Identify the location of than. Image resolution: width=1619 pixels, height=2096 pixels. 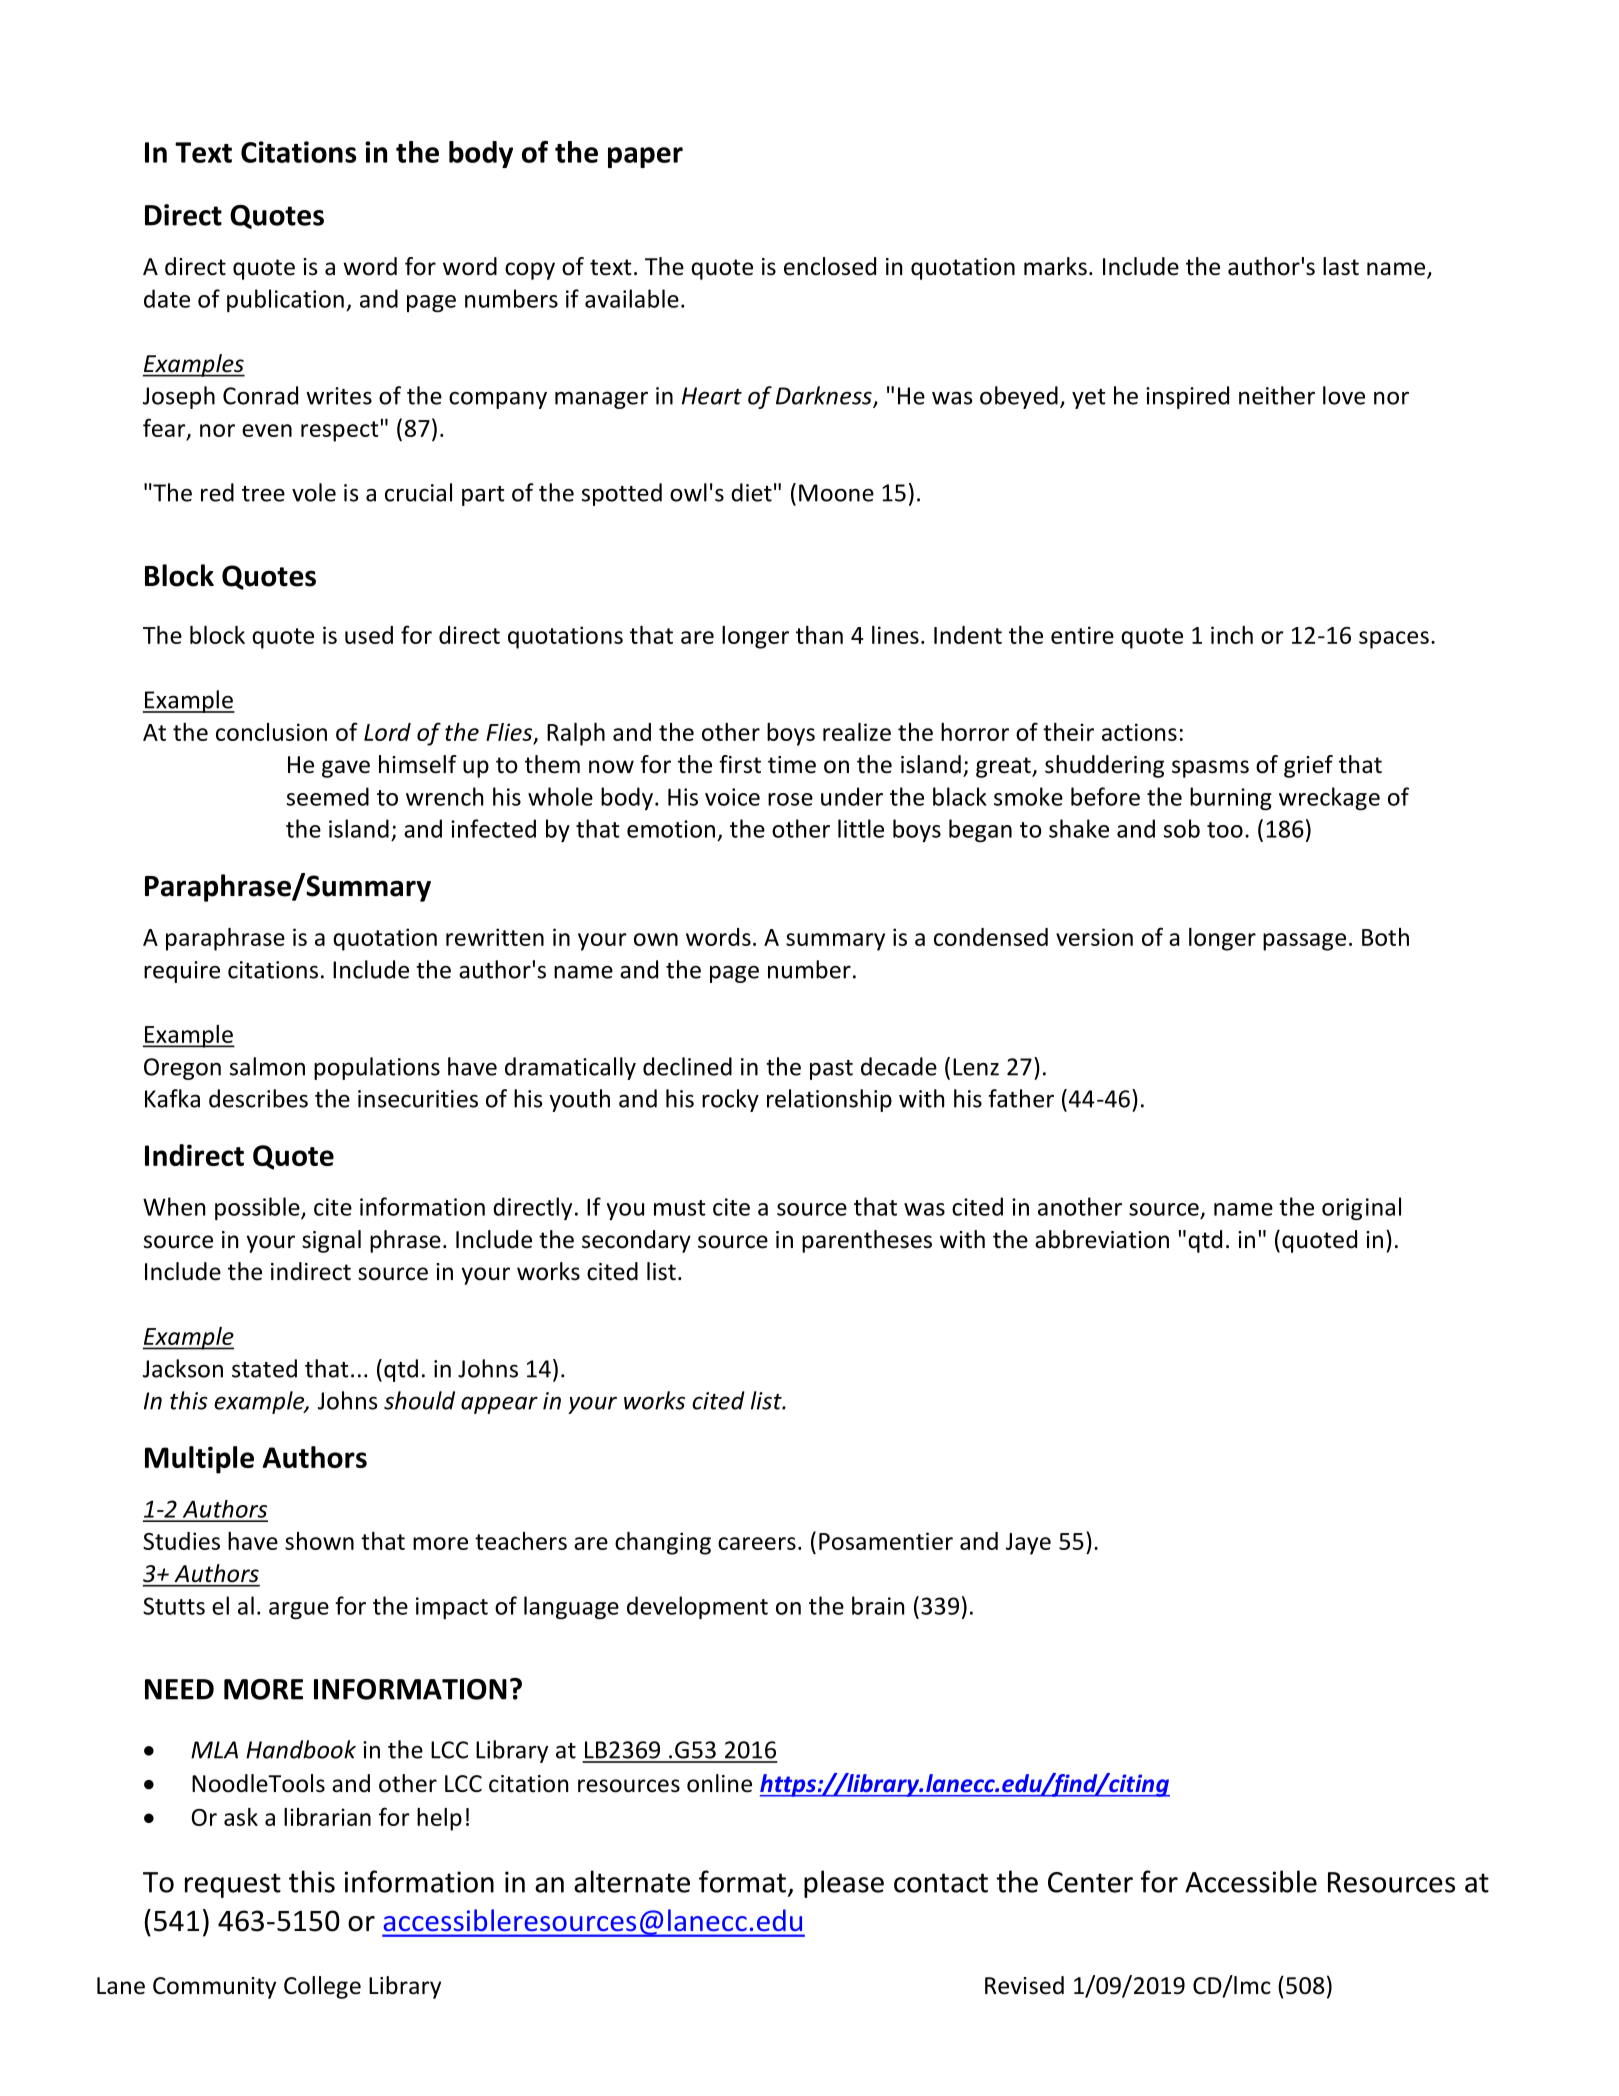
(819, 635).
